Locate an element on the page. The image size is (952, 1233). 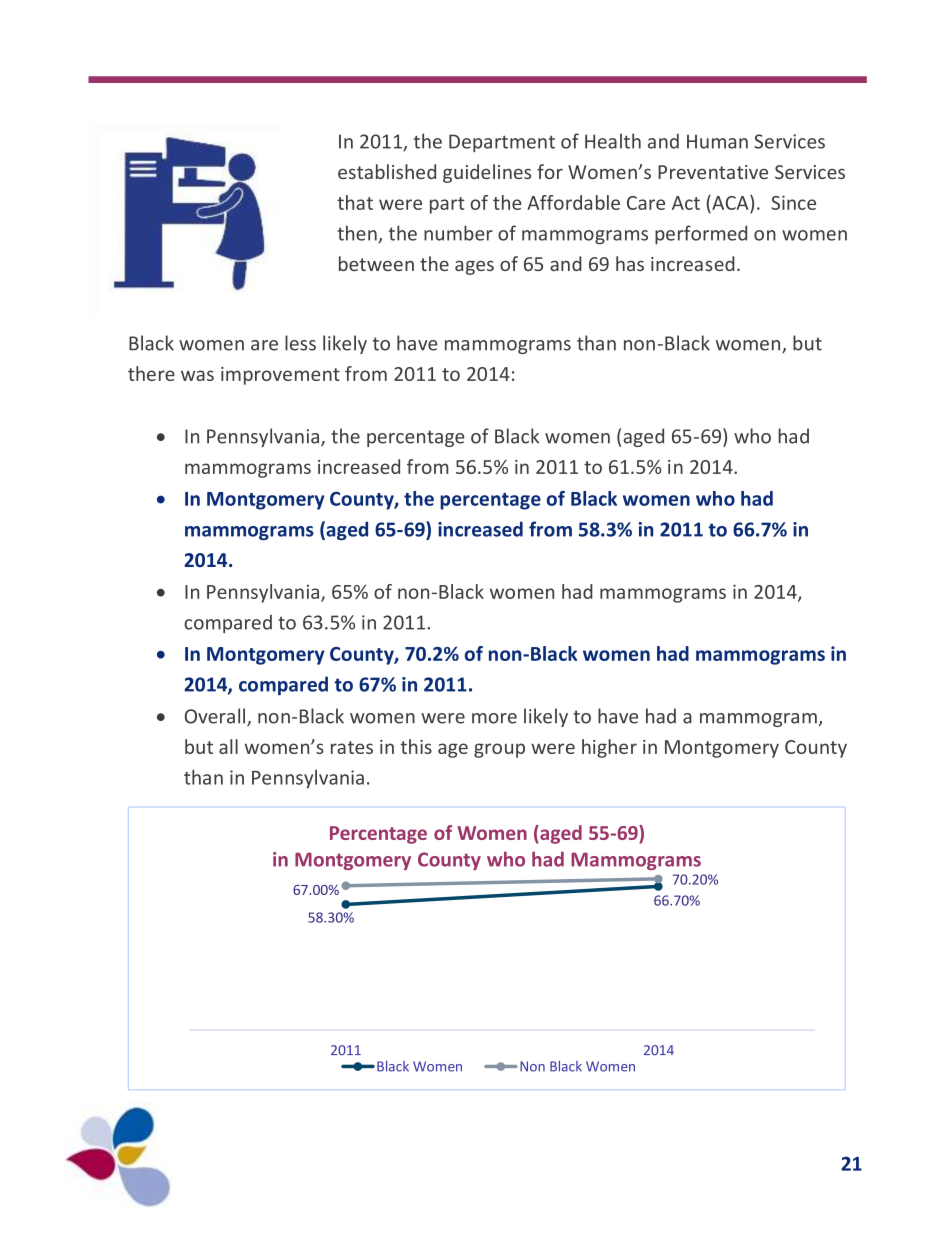
more is located at coordinates (494, 718).
